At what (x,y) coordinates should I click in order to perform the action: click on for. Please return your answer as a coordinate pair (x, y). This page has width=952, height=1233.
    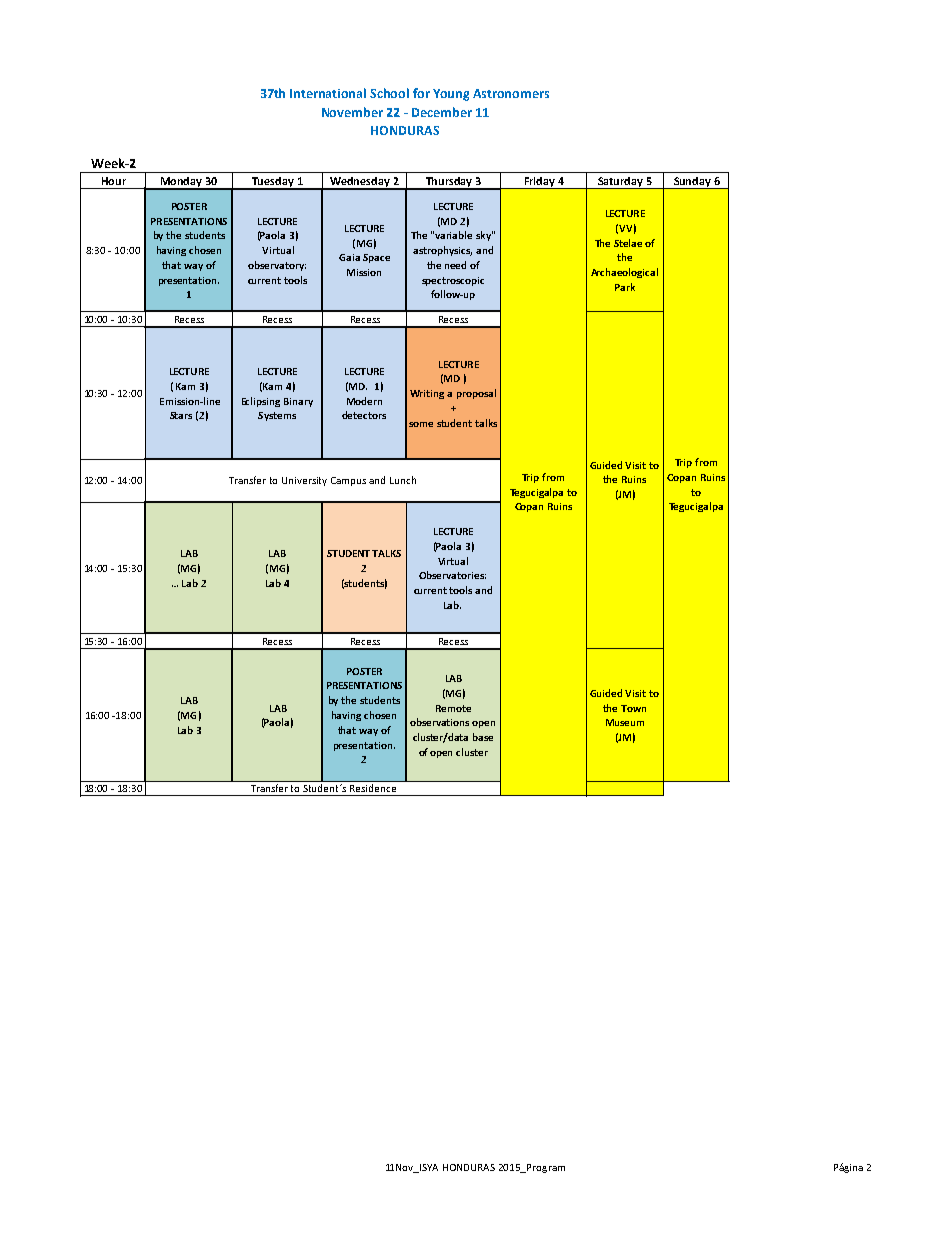
    Looking at the image, I should click on (421, 93).
